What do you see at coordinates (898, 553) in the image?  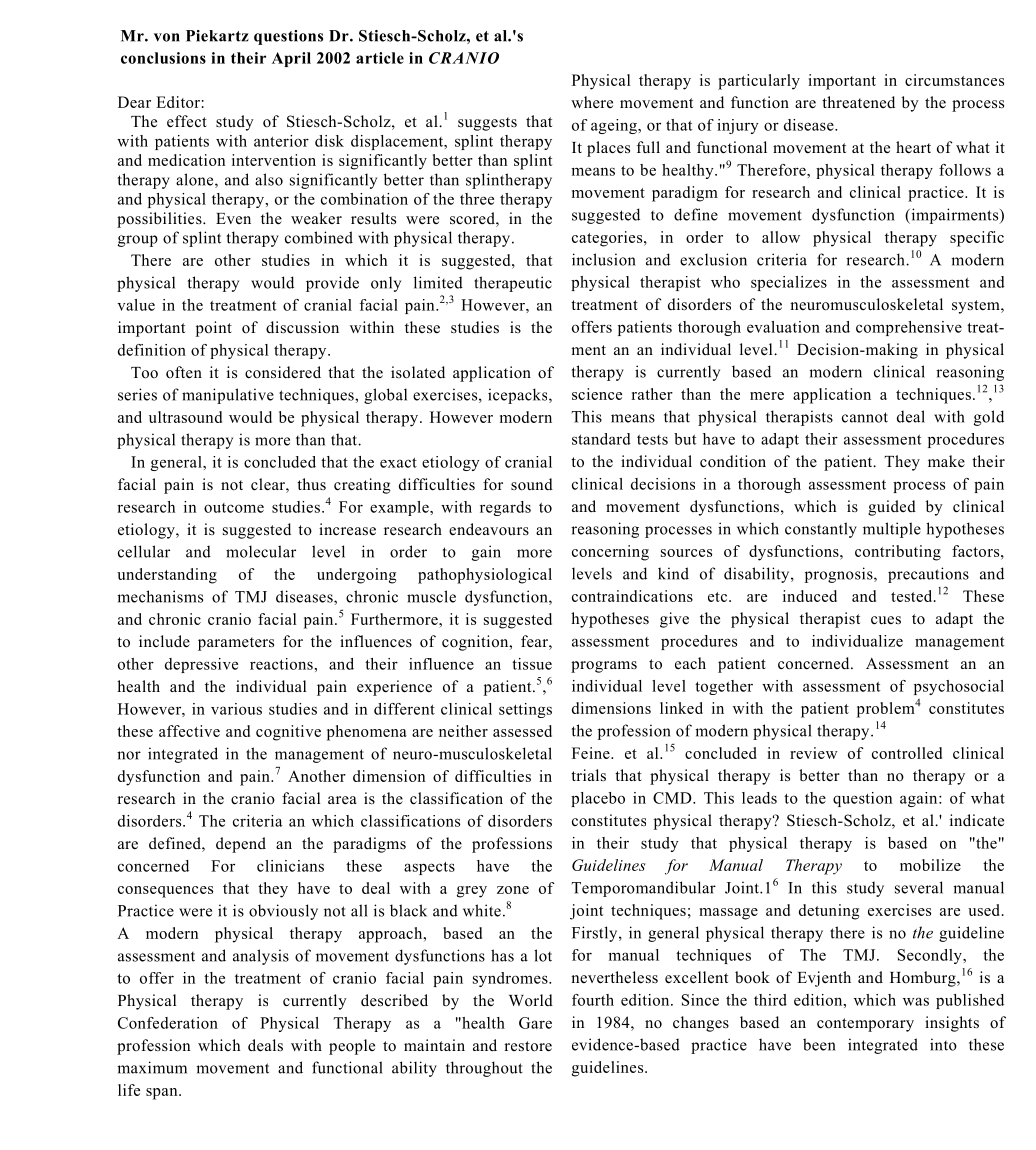 I see `contributing` at bounding box center [898, 553].
